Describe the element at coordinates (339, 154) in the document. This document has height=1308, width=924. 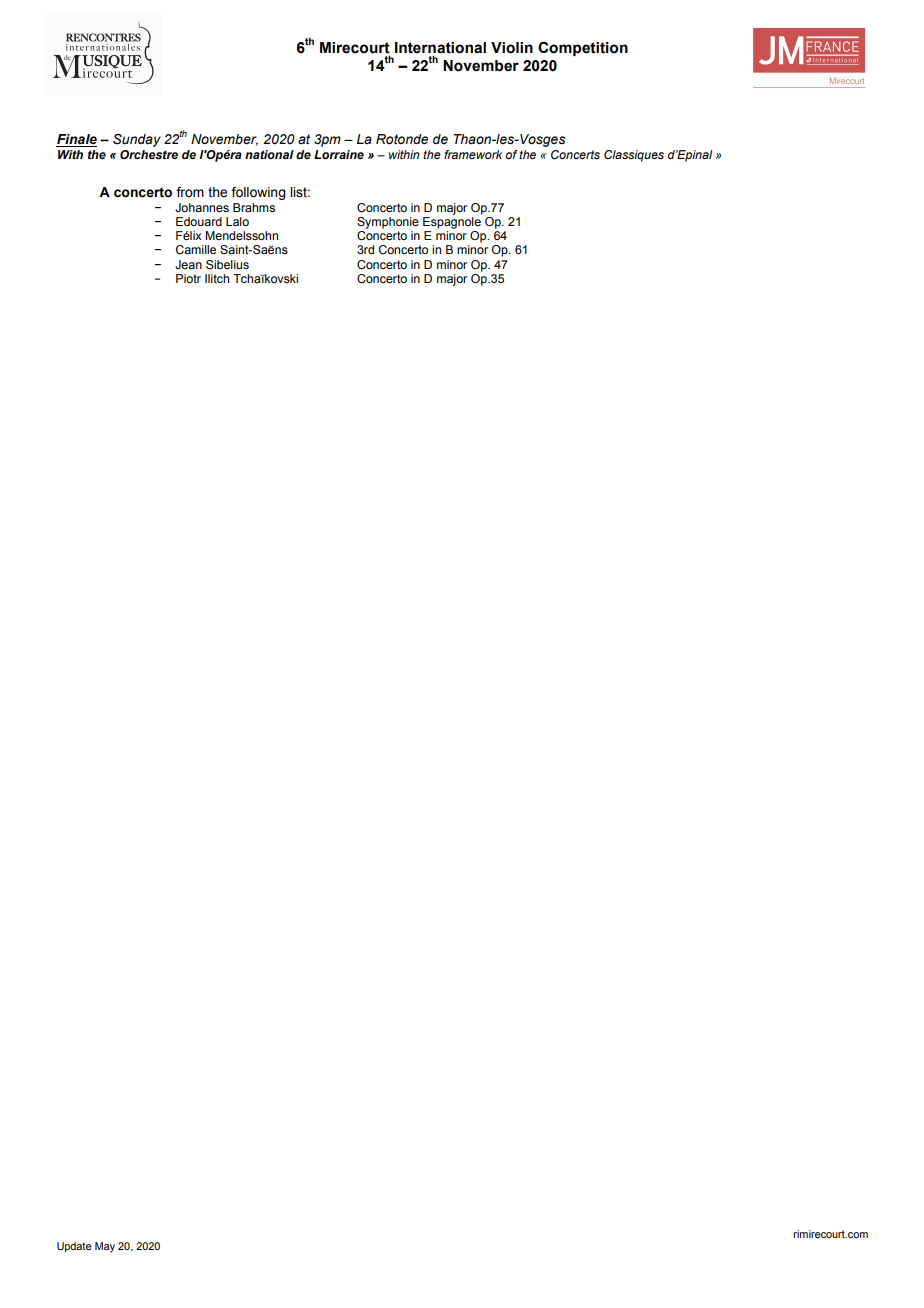
I see `Lorraine` at that location.
